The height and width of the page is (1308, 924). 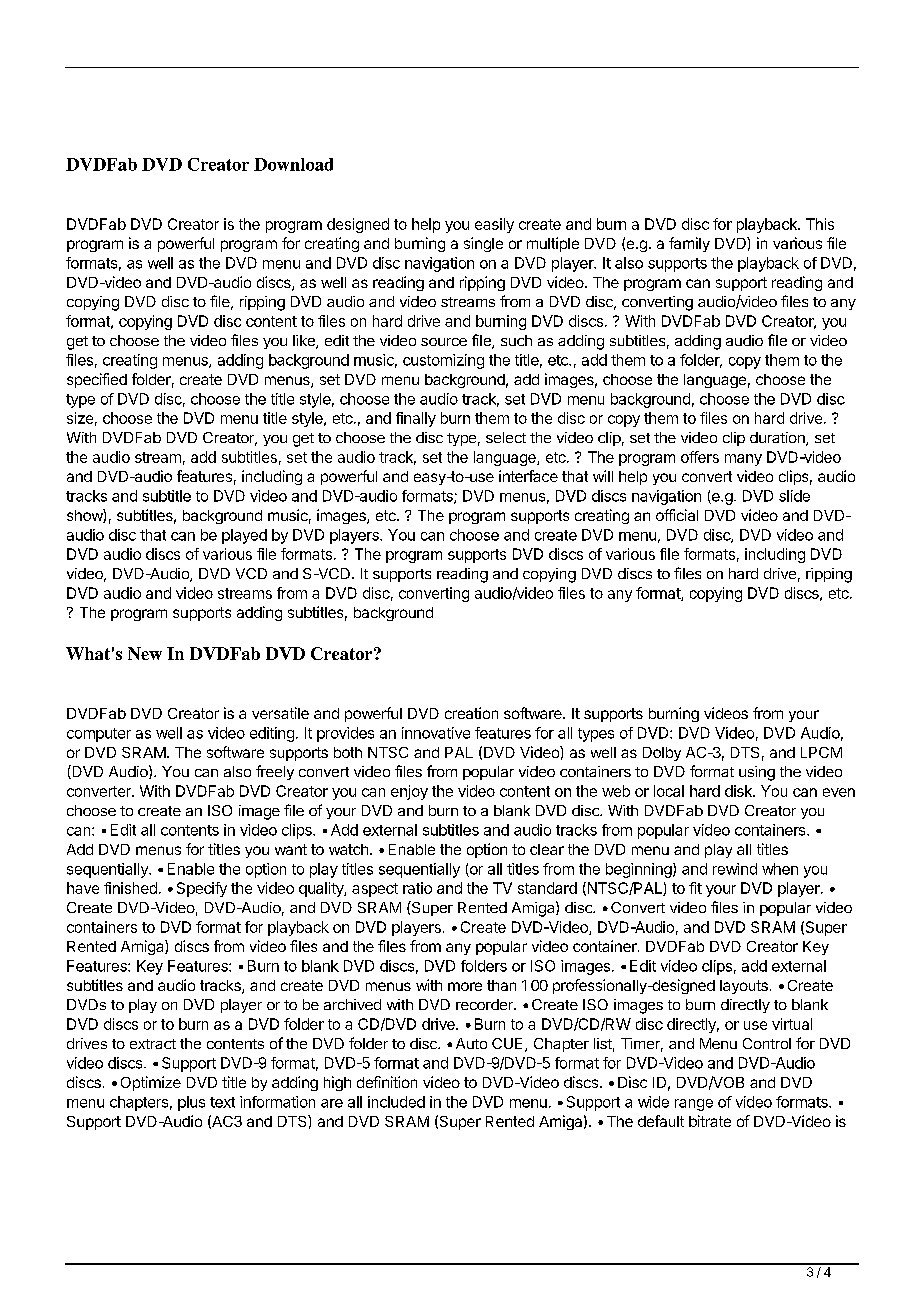 I want to click on show, so click(x=85, y=516).
